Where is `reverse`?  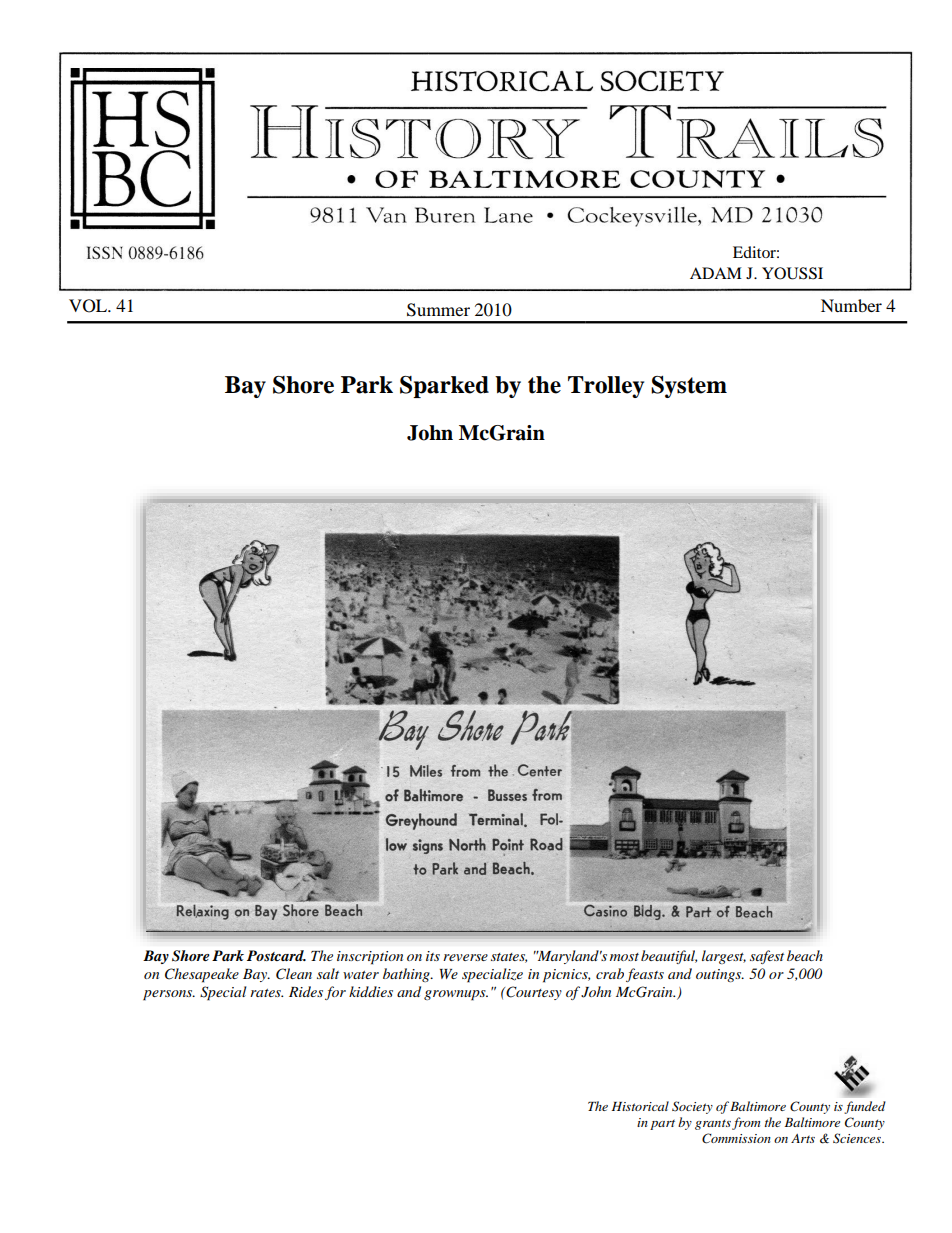 reverse is located at coordinates (465, 957).
